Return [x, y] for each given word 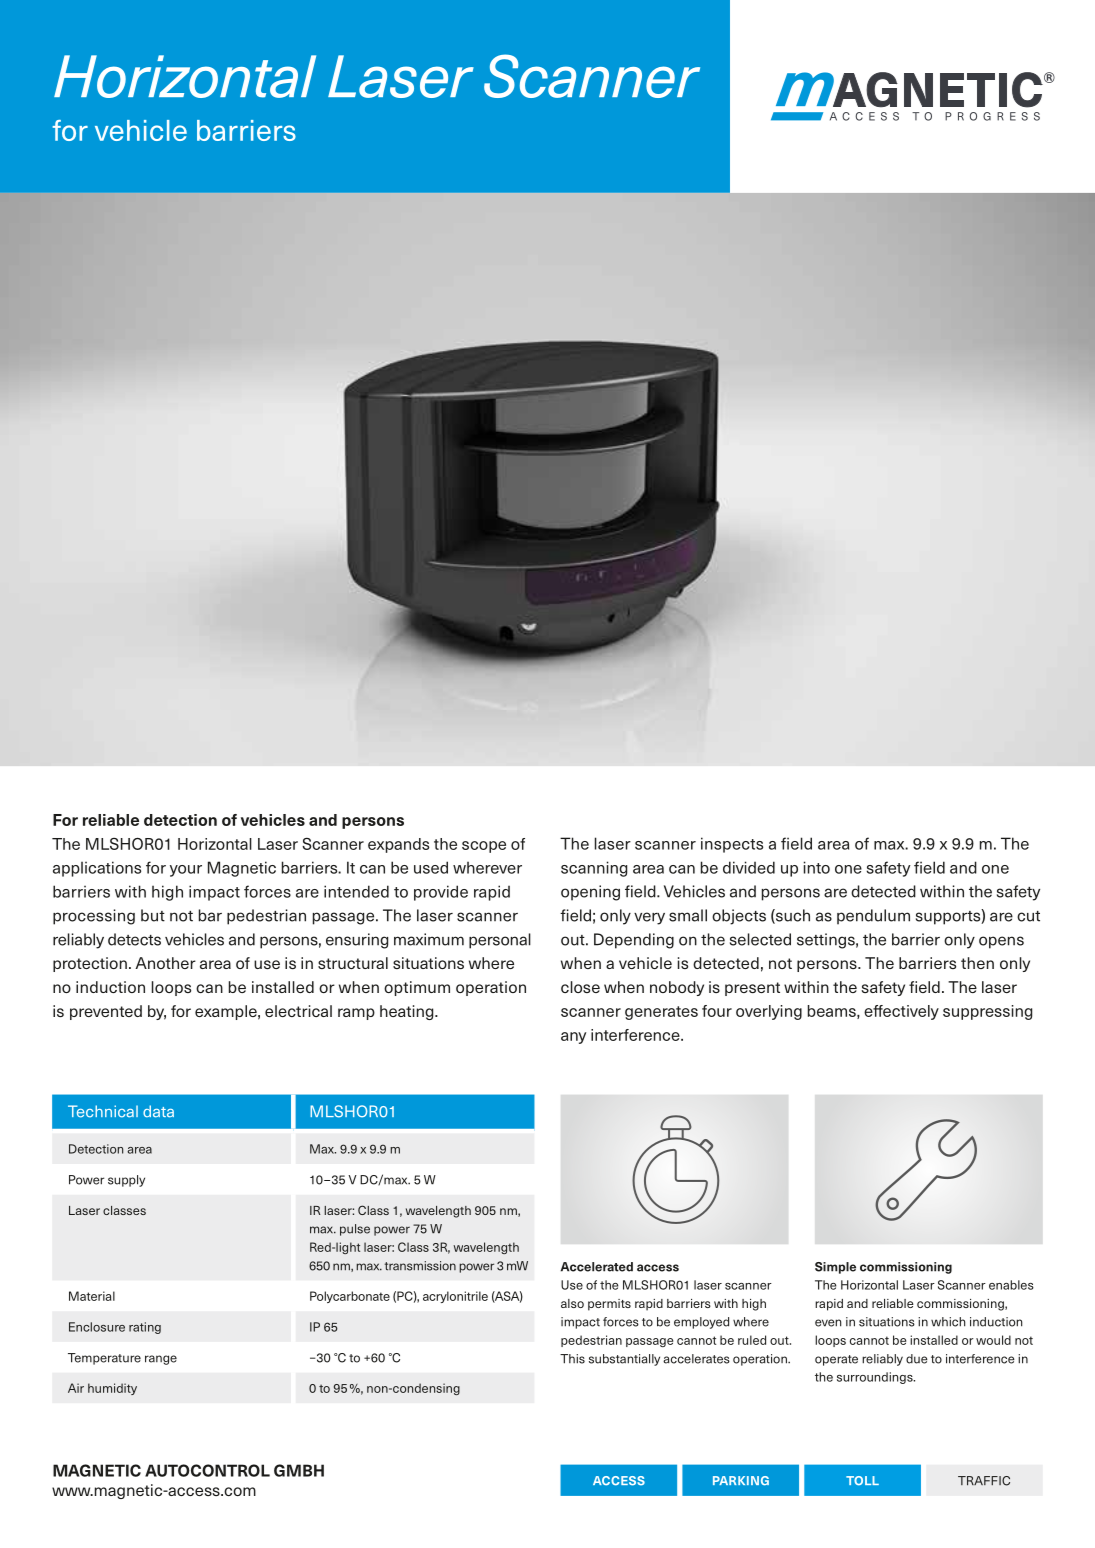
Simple [835, 1268]
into [817, 867]
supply [126, 1181]
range [161, 1360]
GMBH [299, 1470]
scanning [594, 869]
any [573, 1038]
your [186, 871]
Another [165, 963]
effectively [901, 1012]
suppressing [987, 1012]
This [572, 1359]
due [917, 1359]
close [580, 987]
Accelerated [597, 1267]
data [158, 1111]
